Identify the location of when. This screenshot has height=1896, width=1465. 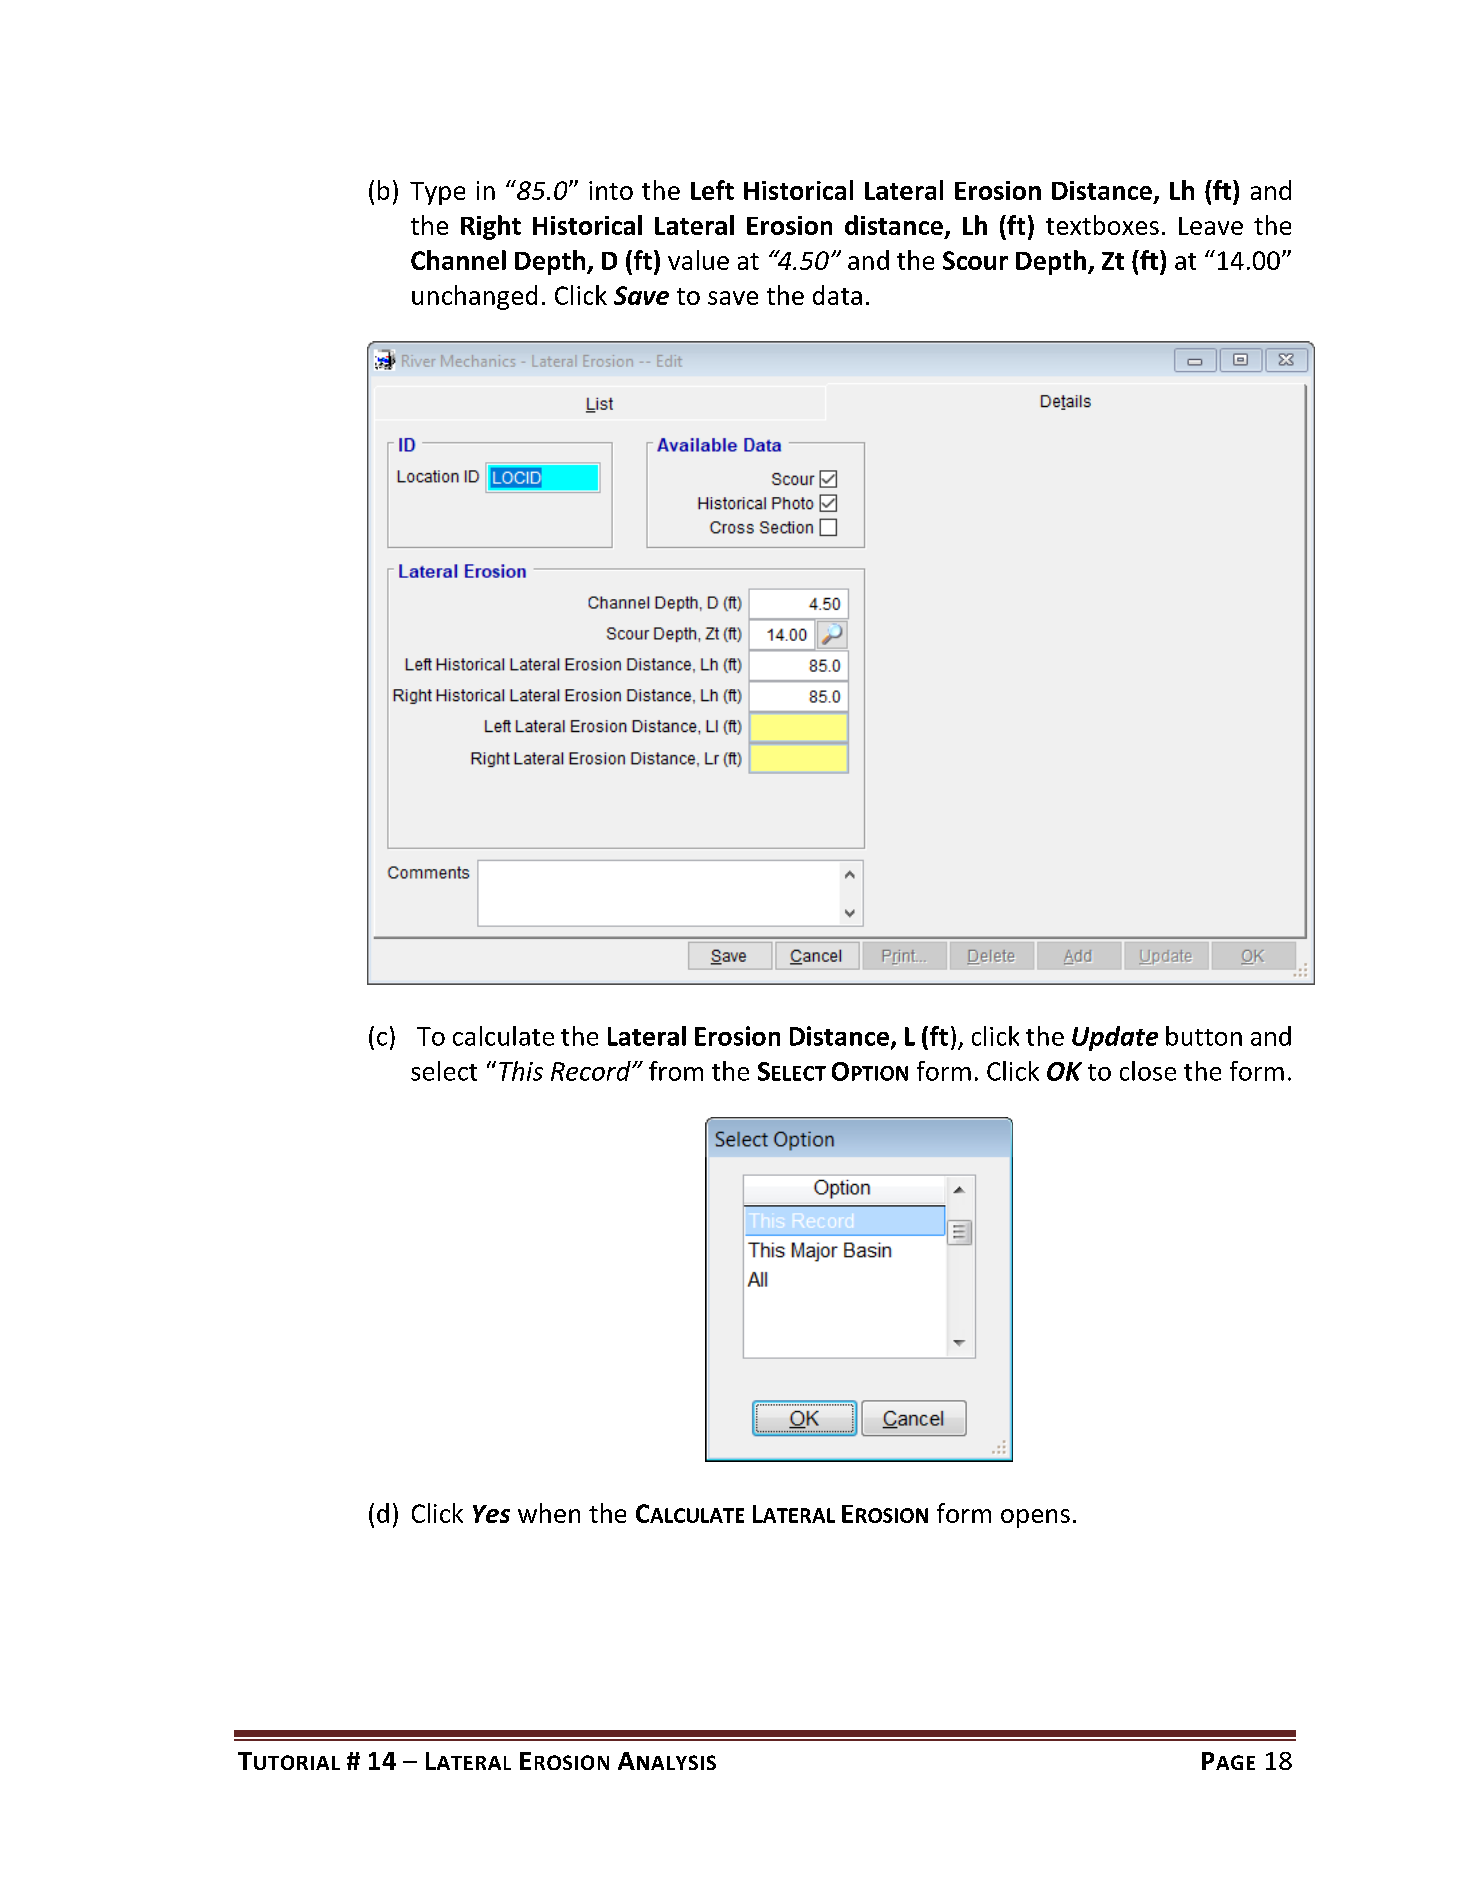
(549, 1513).
